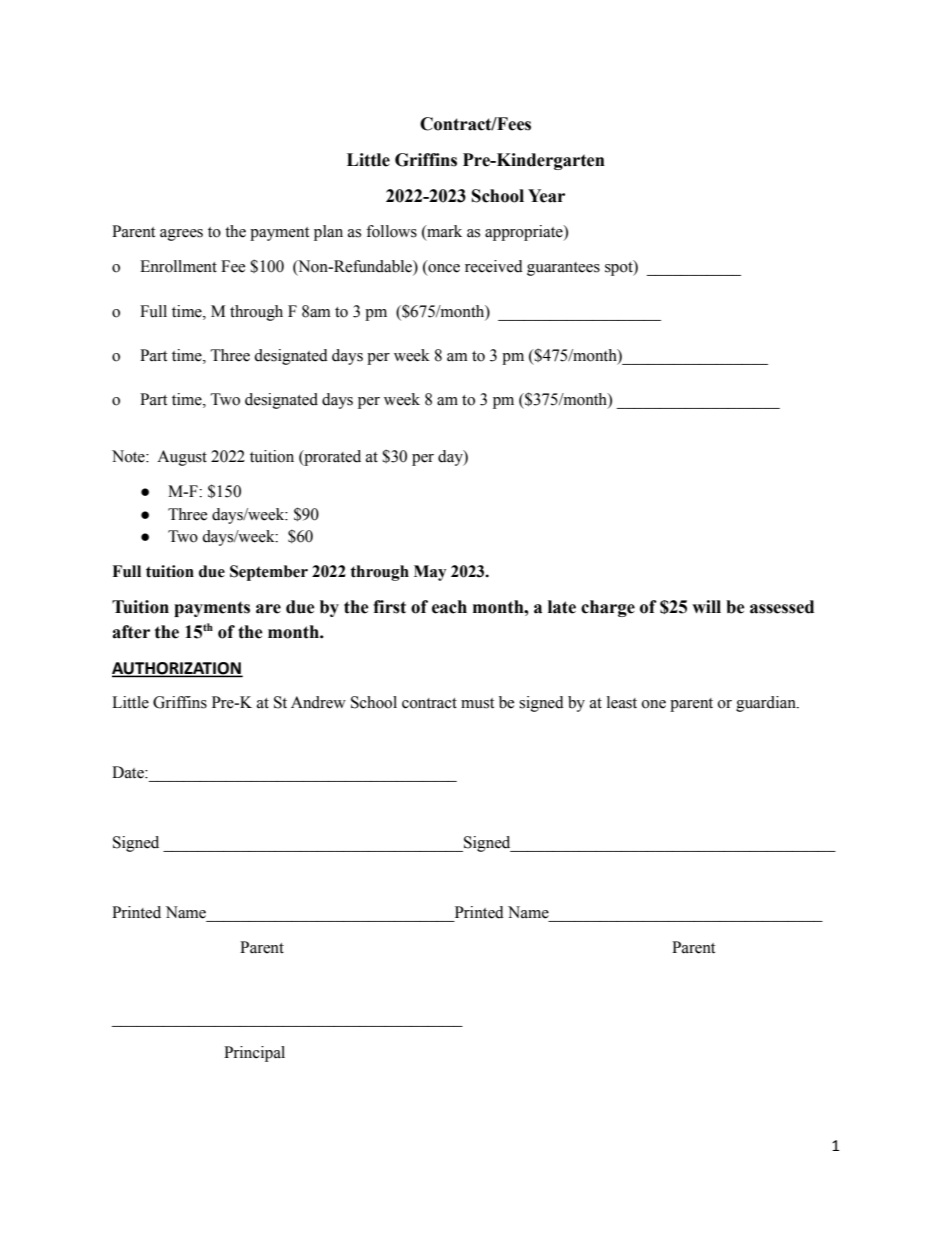 The height and width of the screenshot is (1233, 952). I want to click on each, so click(449, 607).
